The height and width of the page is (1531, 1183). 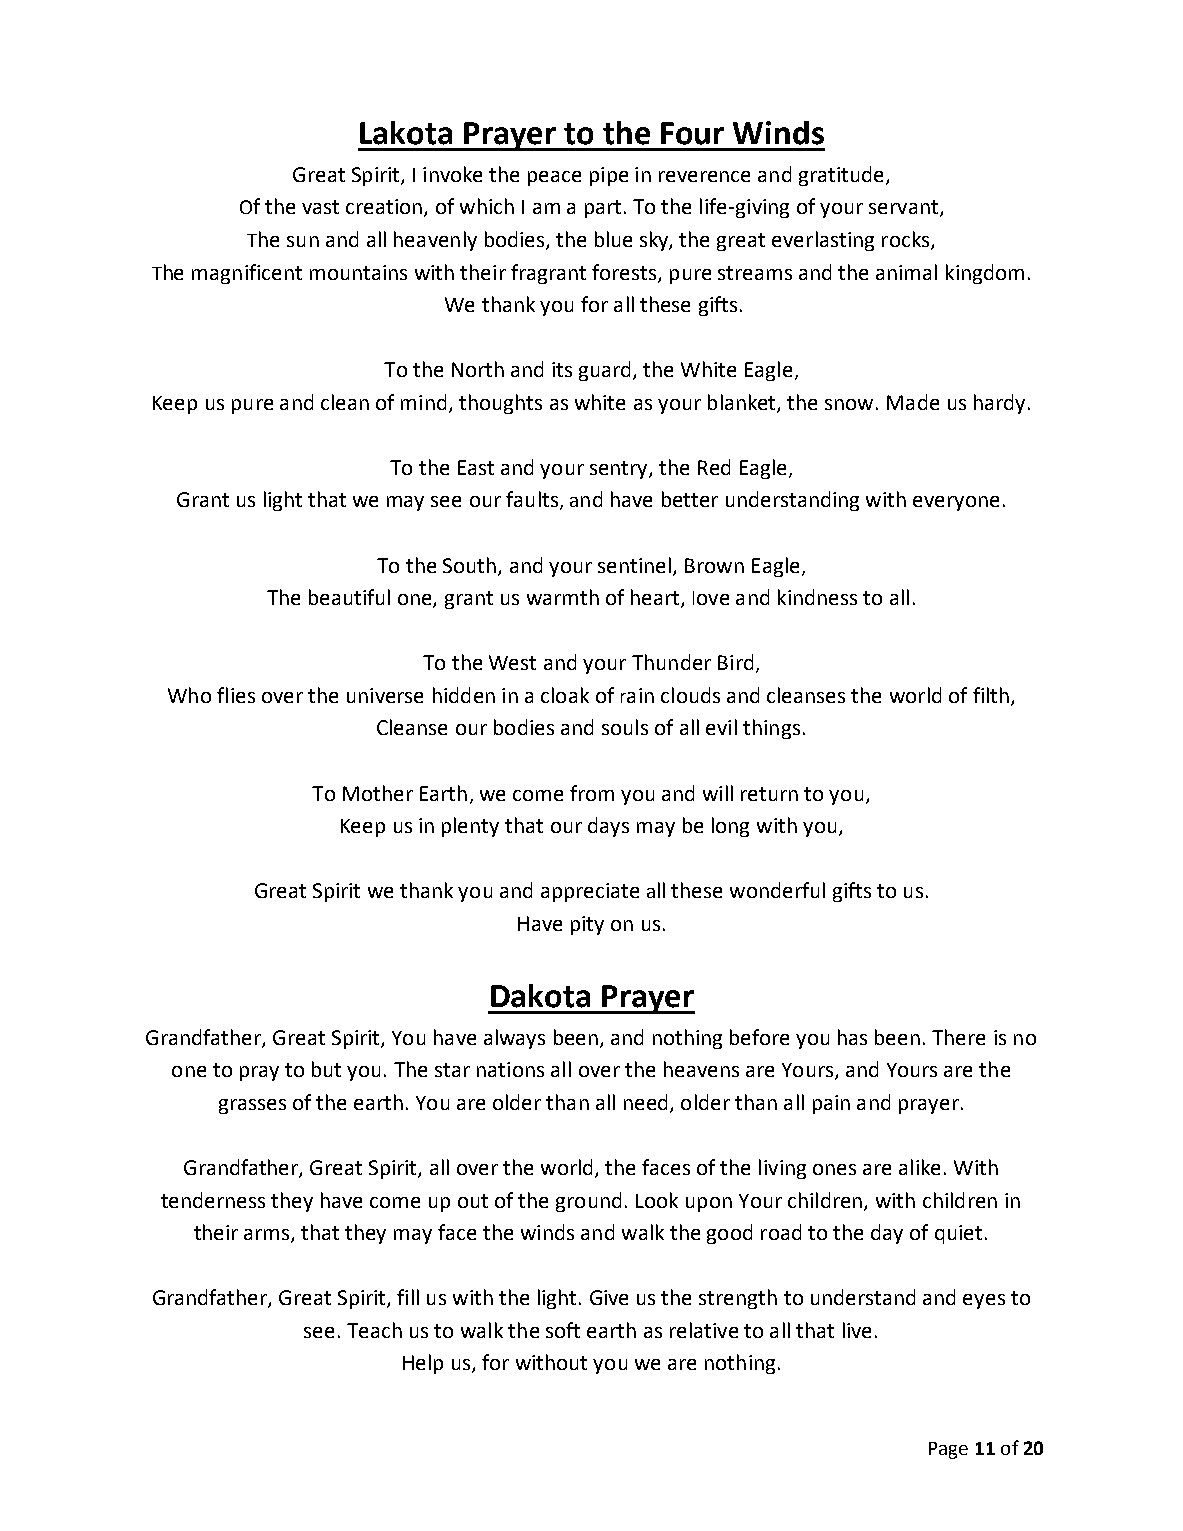 What do you see at coordinates (349, 597) in the page?
I see `beautiful` at bounding box center [349, 597].
